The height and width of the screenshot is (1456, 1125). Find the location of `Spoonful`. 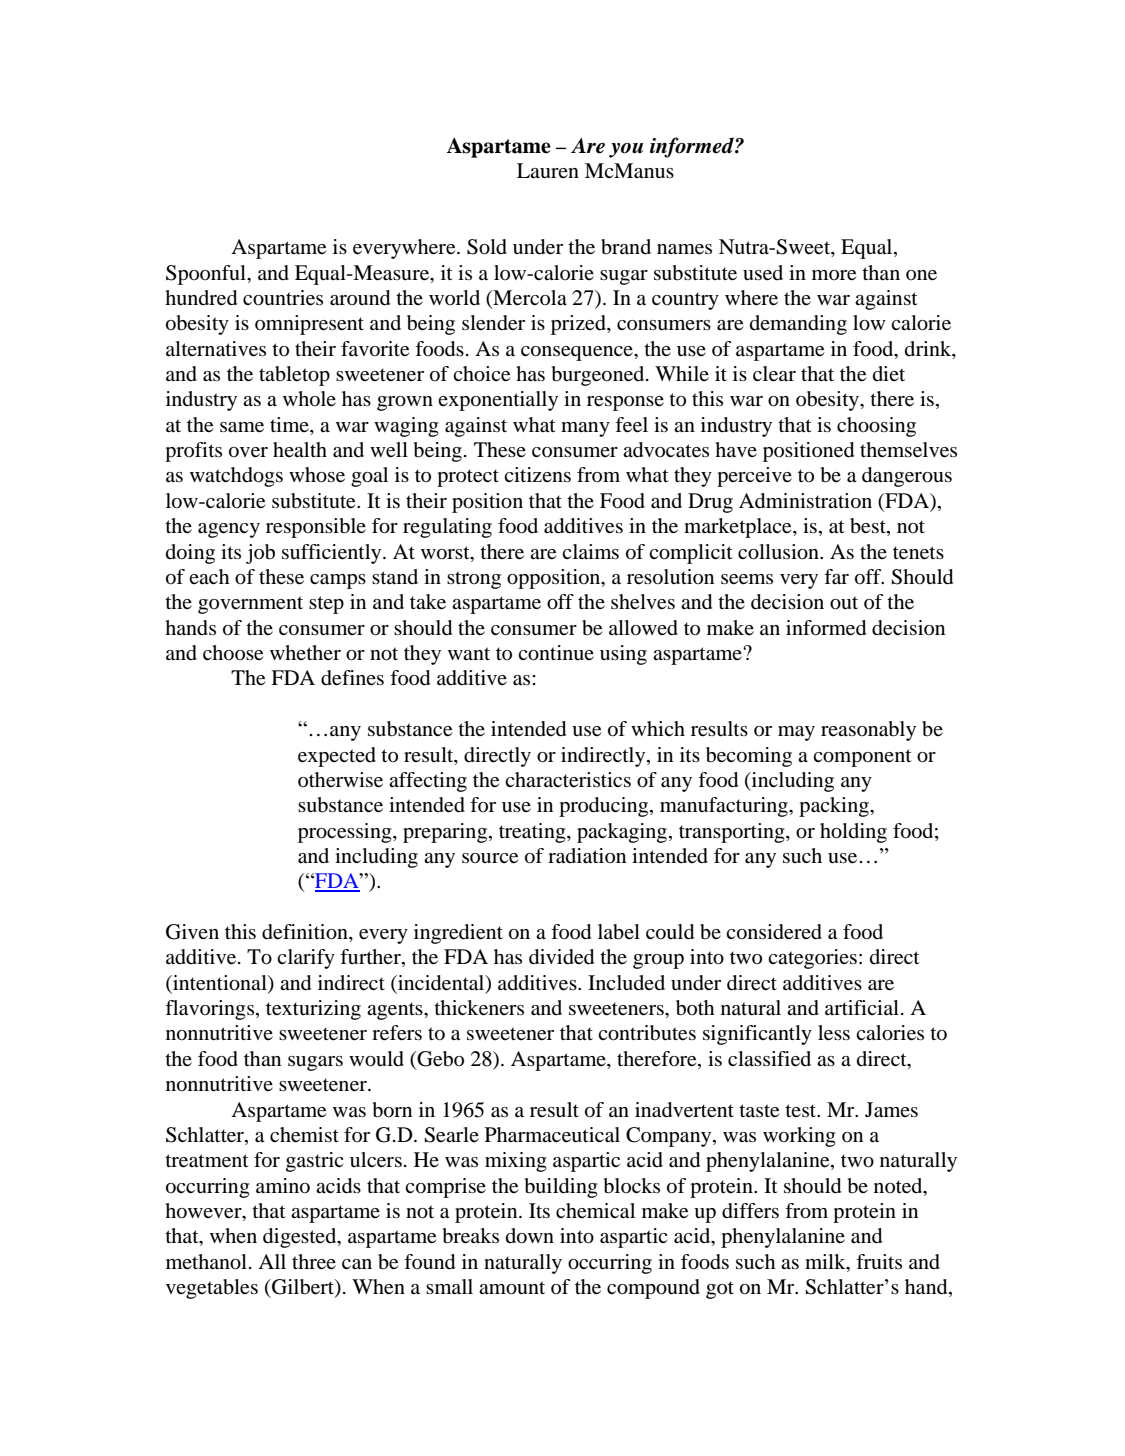

Spoonful is located at coordinates (207, 275).
